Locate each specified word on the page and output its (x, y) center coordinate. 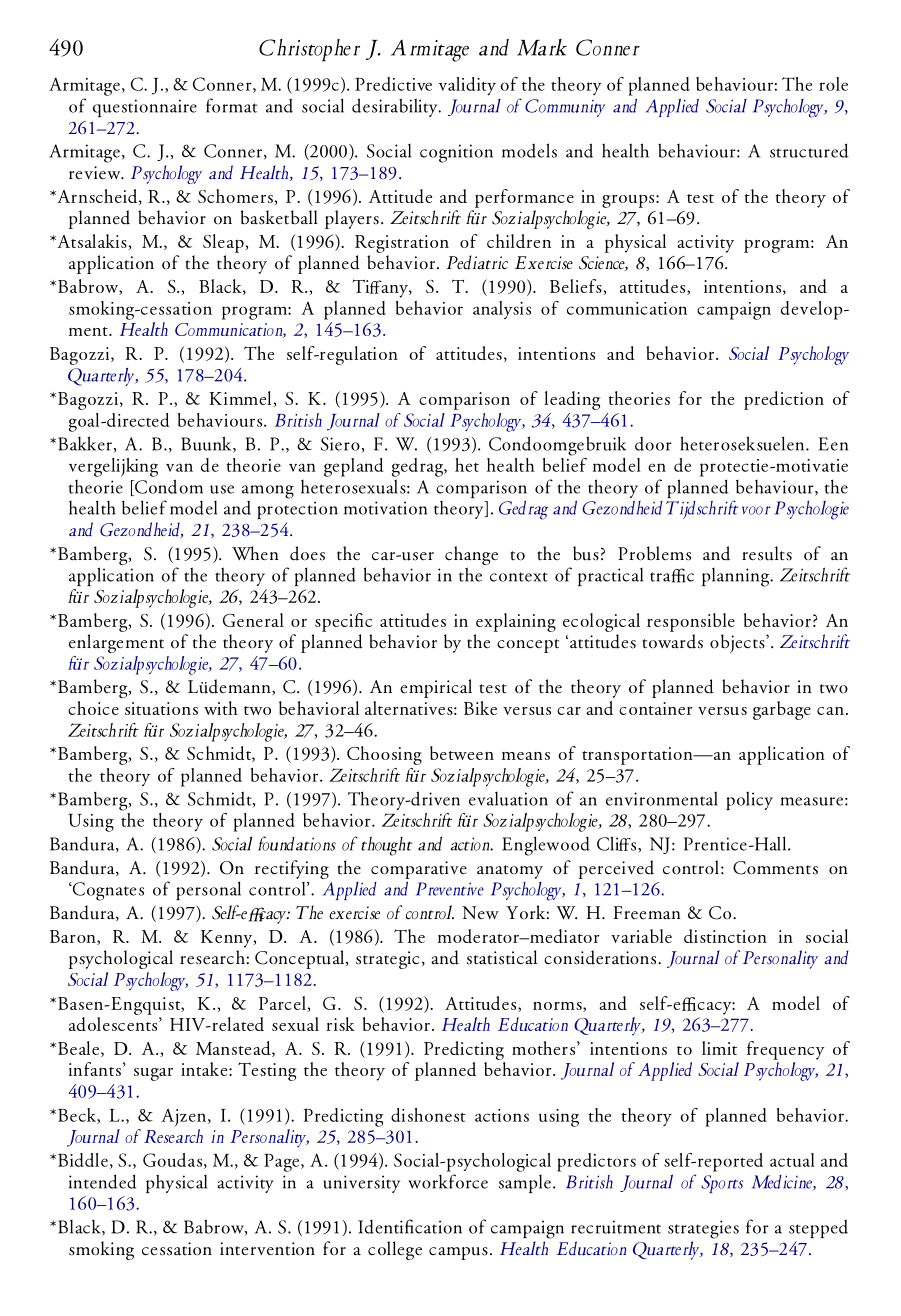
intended (103, 1181)
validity (467, 86)
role (833, 84)
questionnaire (145, 108)
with (221, 708)
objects (738, 643)
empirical (436, 688)
